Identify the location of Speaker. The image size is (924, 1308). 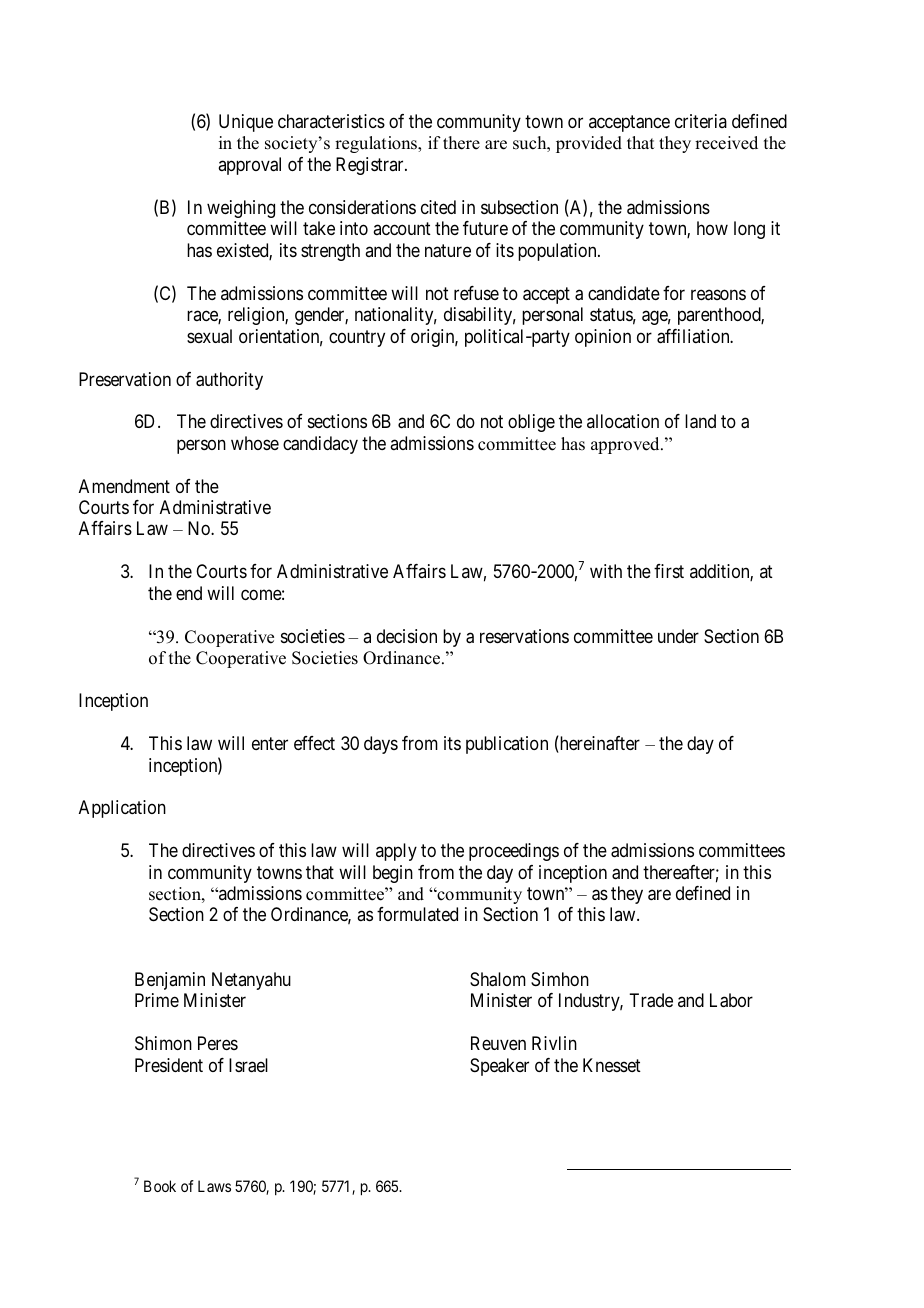
(499, 1067).
